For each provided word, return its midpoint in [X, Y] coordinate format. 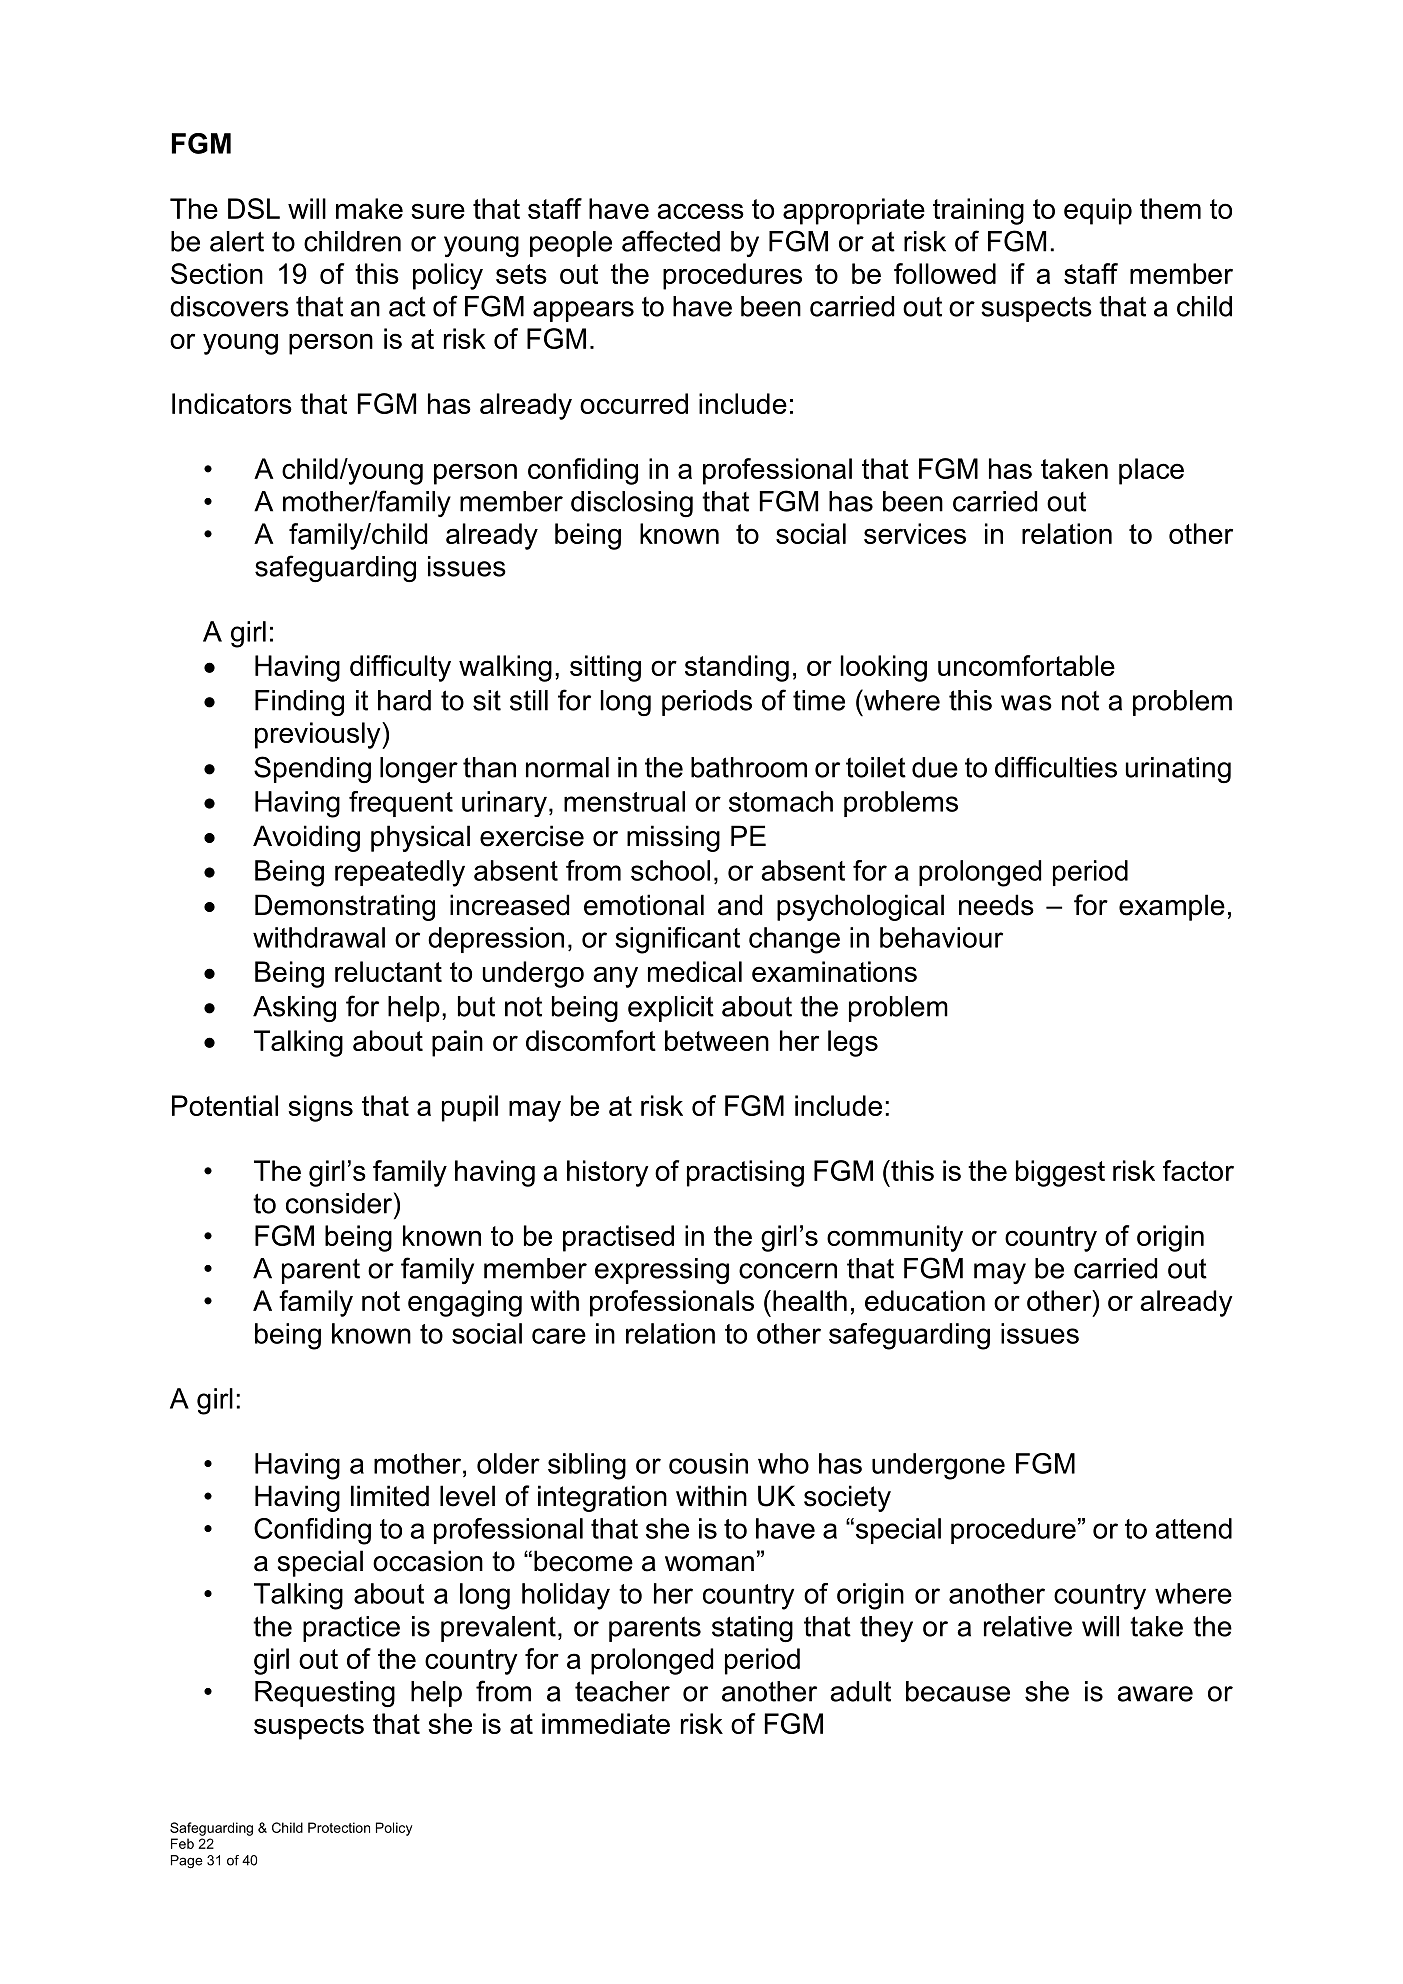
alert [237, 241]
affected [671, 241]
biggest [1060, 1173]
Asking [294, 1009]
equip [1098, 211]
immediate [606, 1723]
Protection [339, 1827]
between [717, 1040]
